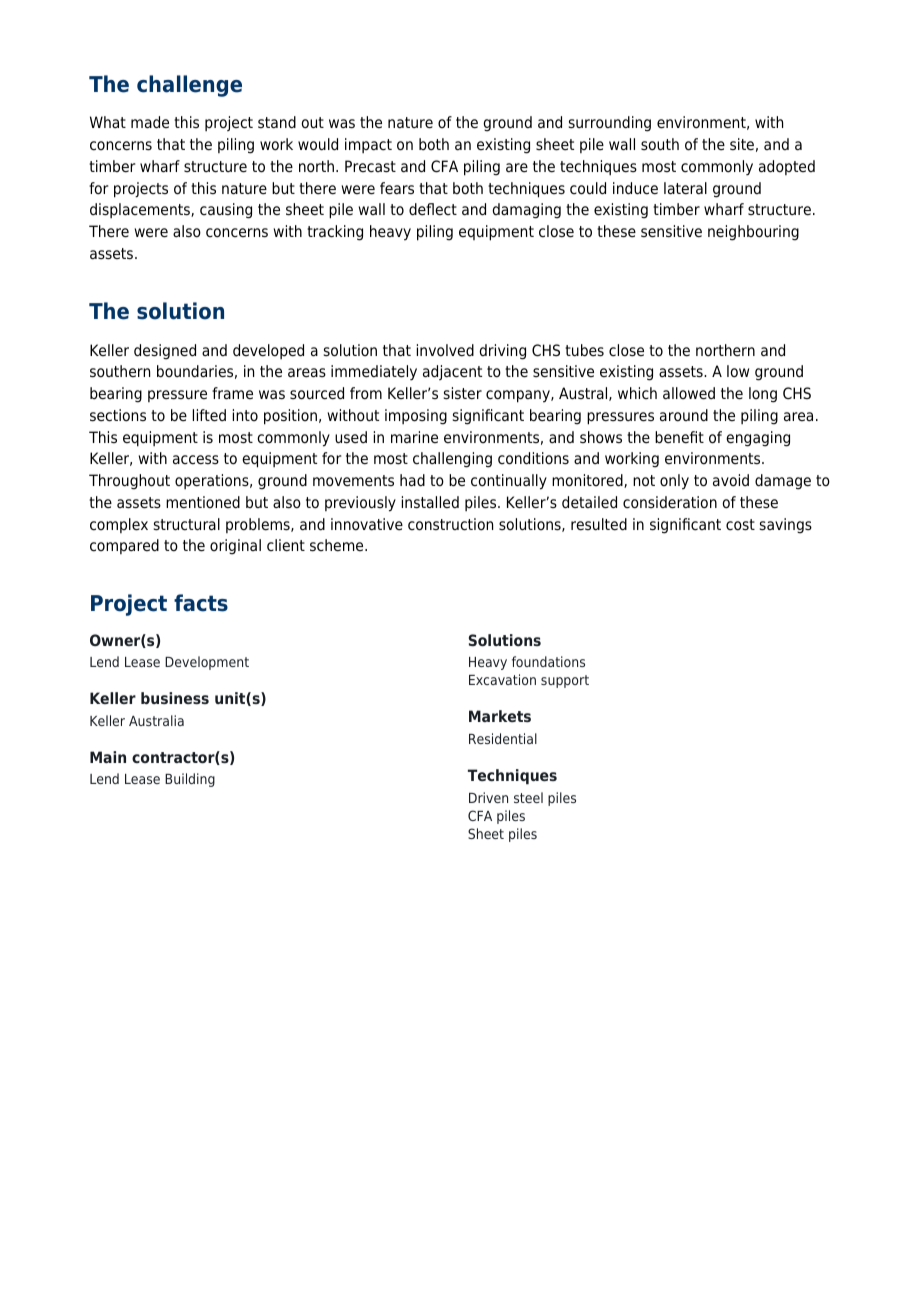 The height and width of the image is (1308, 924). I want to click on surrounding, so click(610, 124).
